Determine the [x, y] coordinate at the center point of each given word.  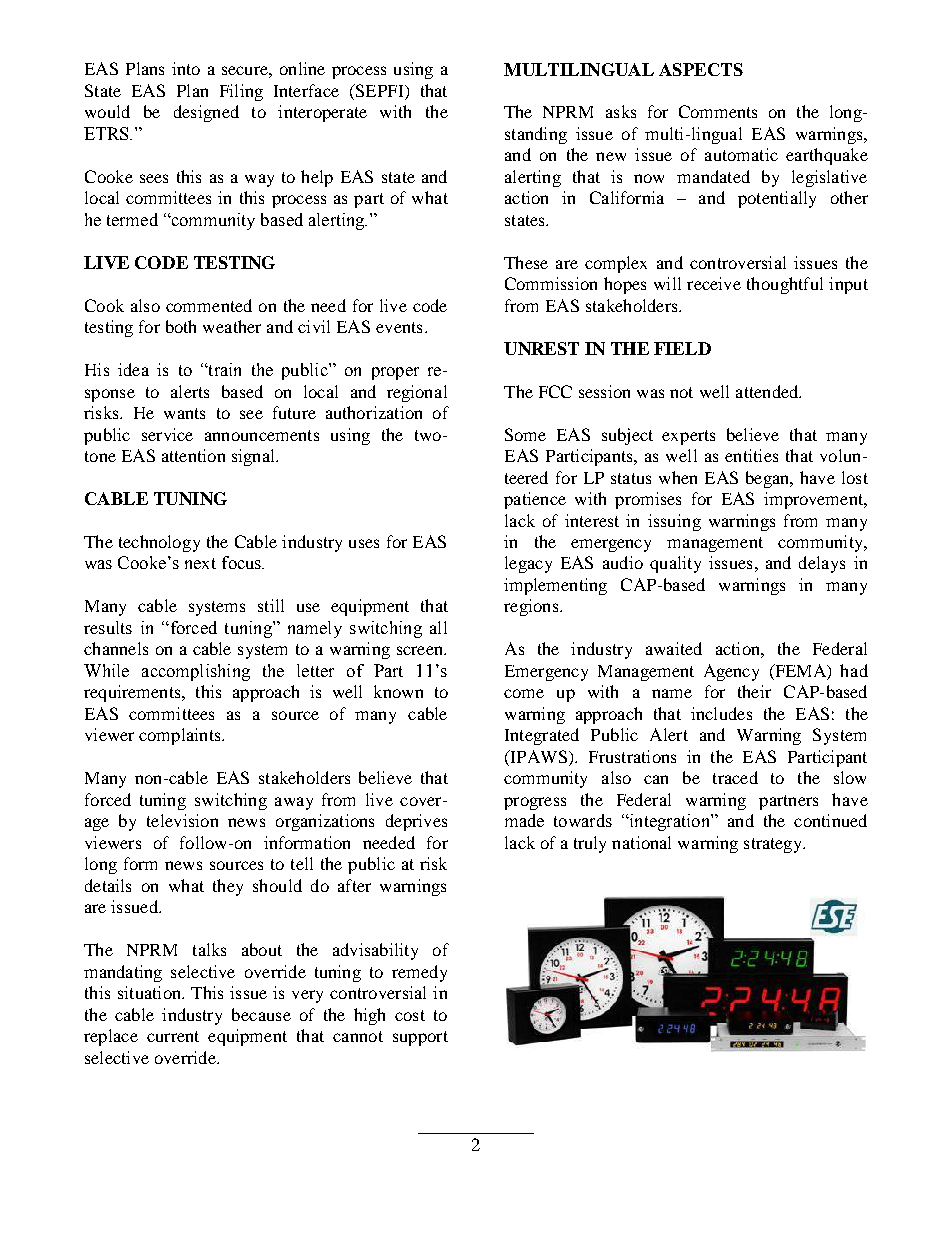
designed [206, 113]
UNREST [541, 348]
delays [822, 564]
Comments [718, 111]
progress [535, 803]
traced [735, 777]
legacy [528, 564]
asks [621, 111]
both [181, 326]
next [200, 563]
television [182, 820]
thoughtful [785, 285]
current [173, 1036]
